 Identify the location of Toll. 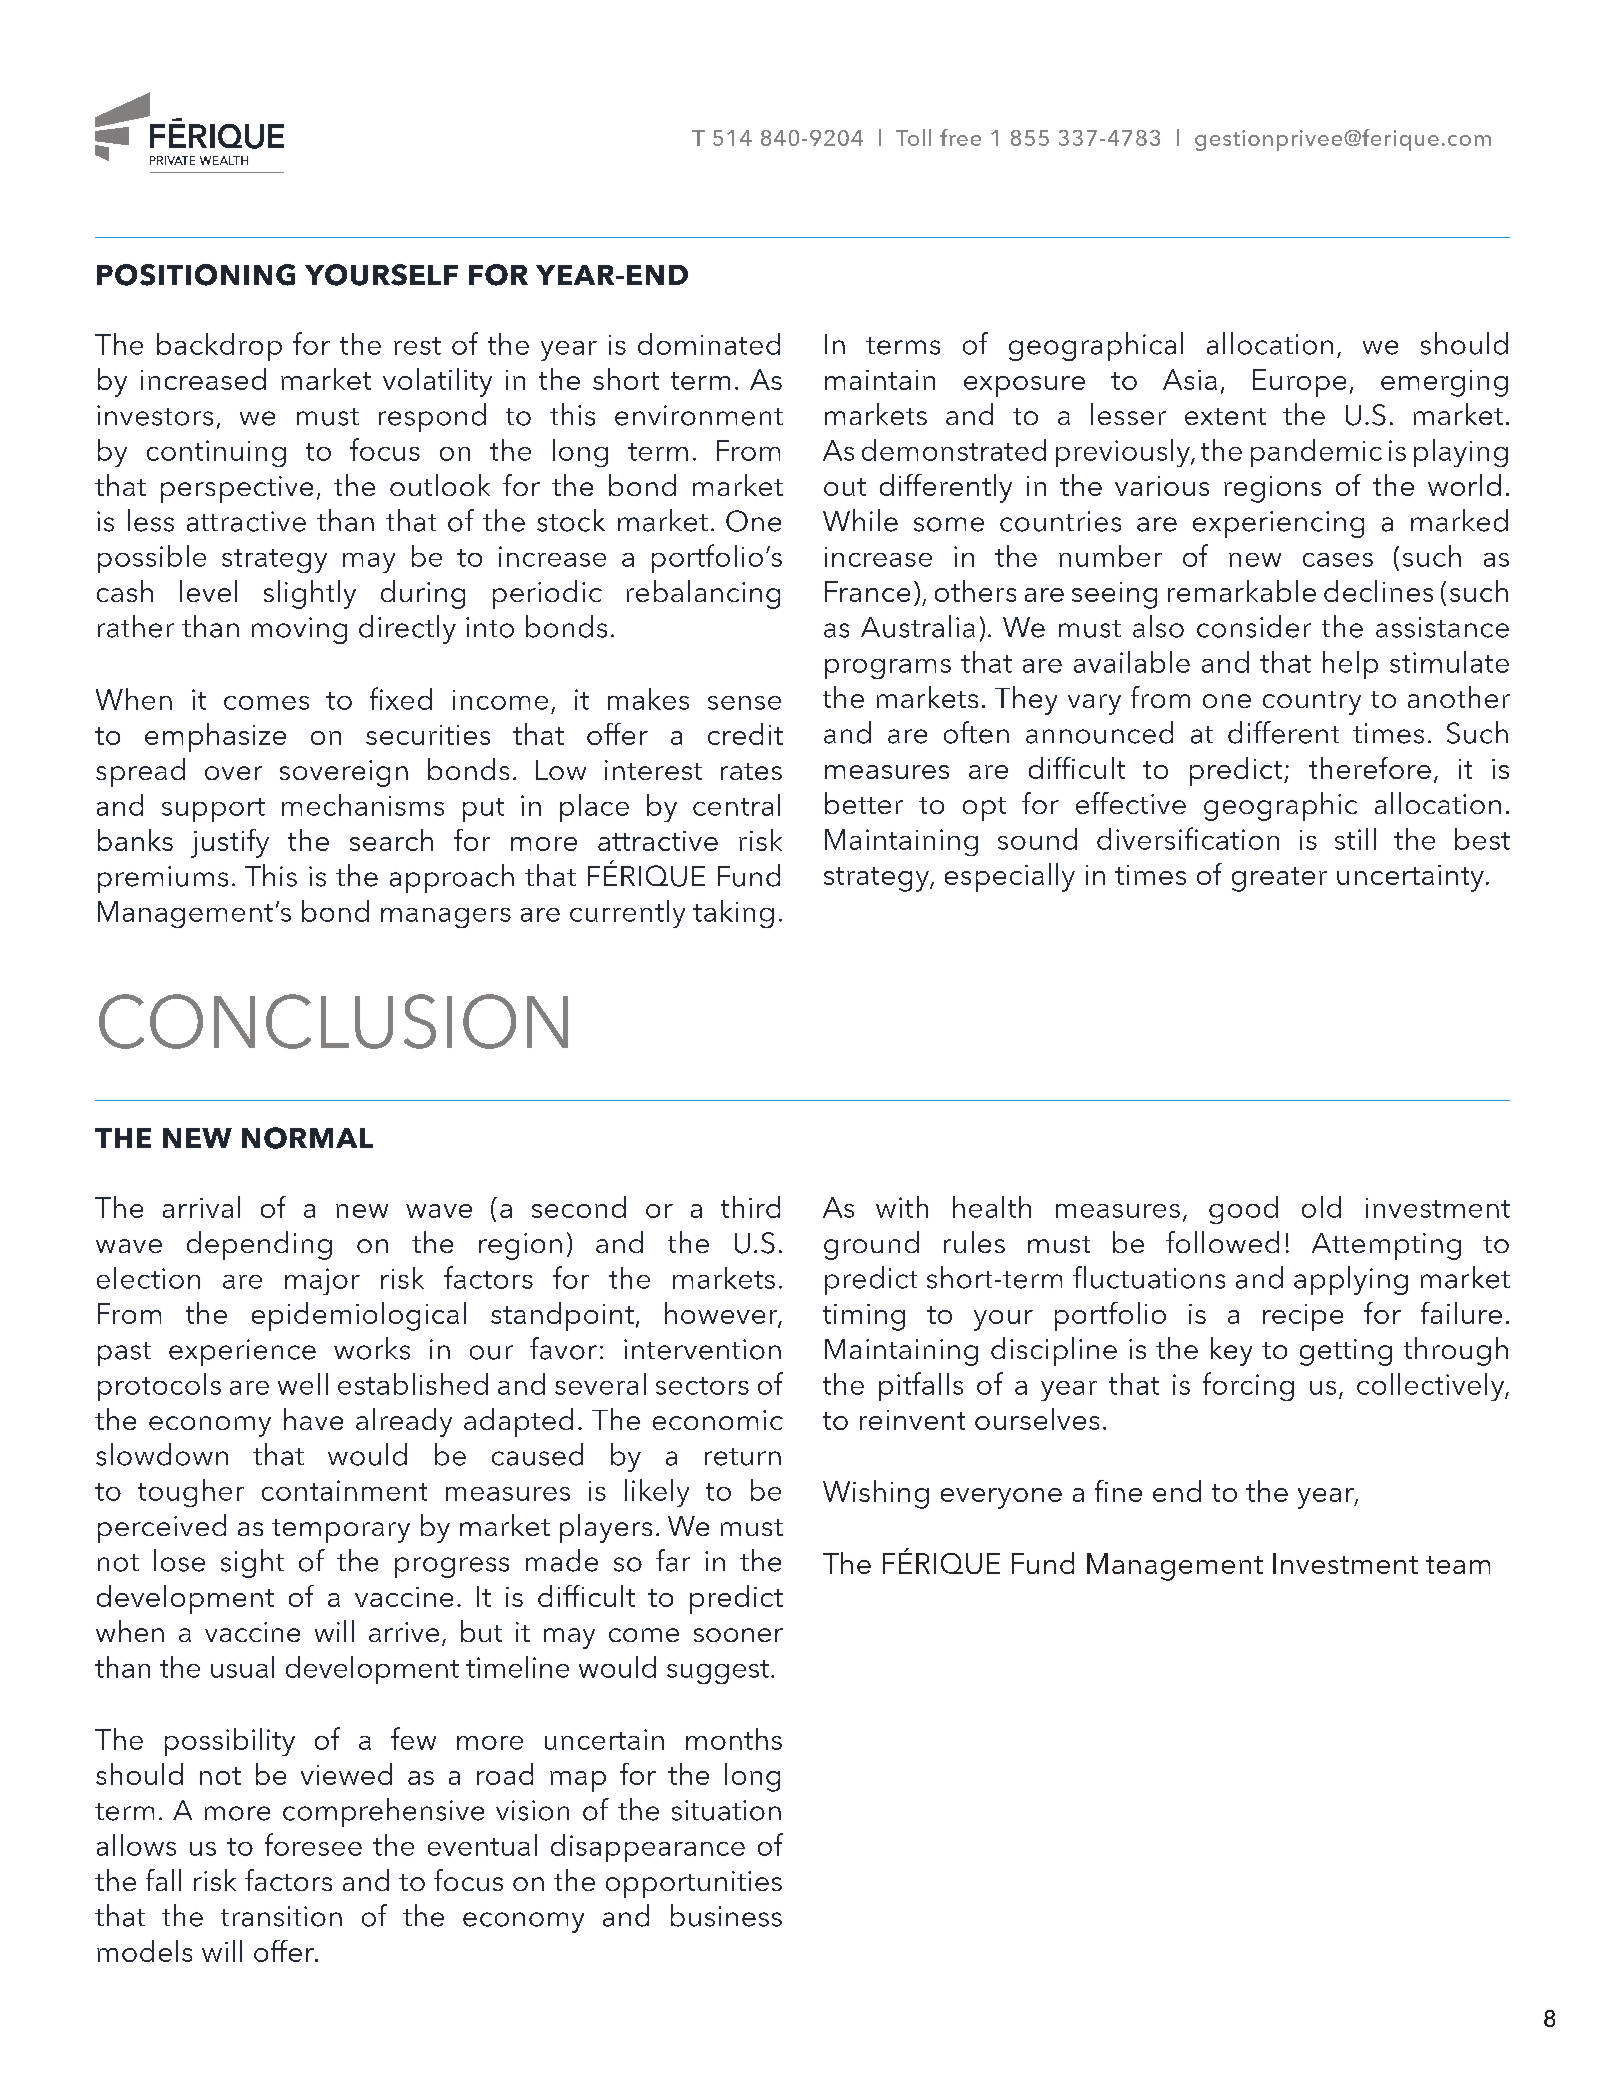
(913, 137).
